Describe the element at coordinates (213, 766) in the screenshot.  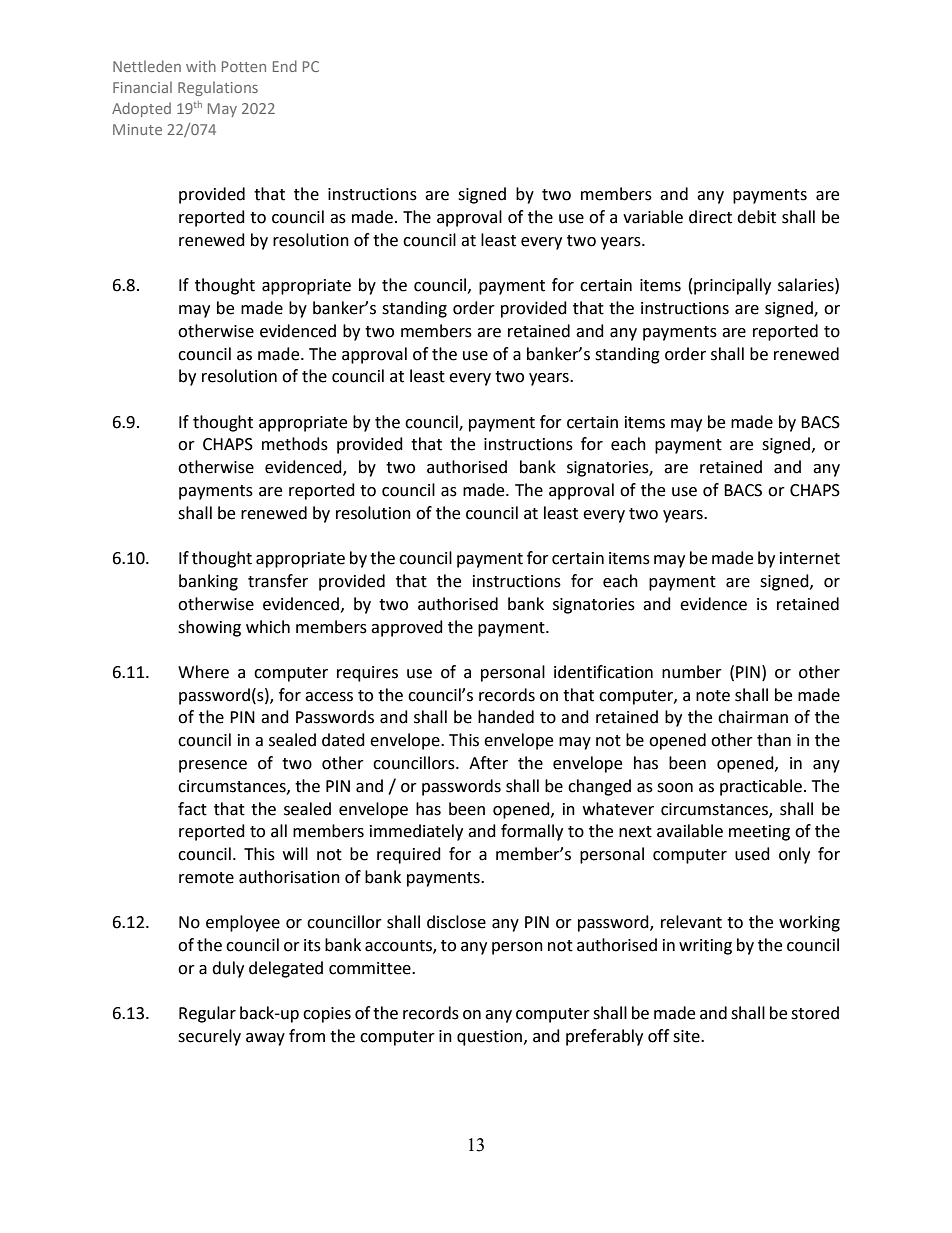
I see `presence` at that location.
